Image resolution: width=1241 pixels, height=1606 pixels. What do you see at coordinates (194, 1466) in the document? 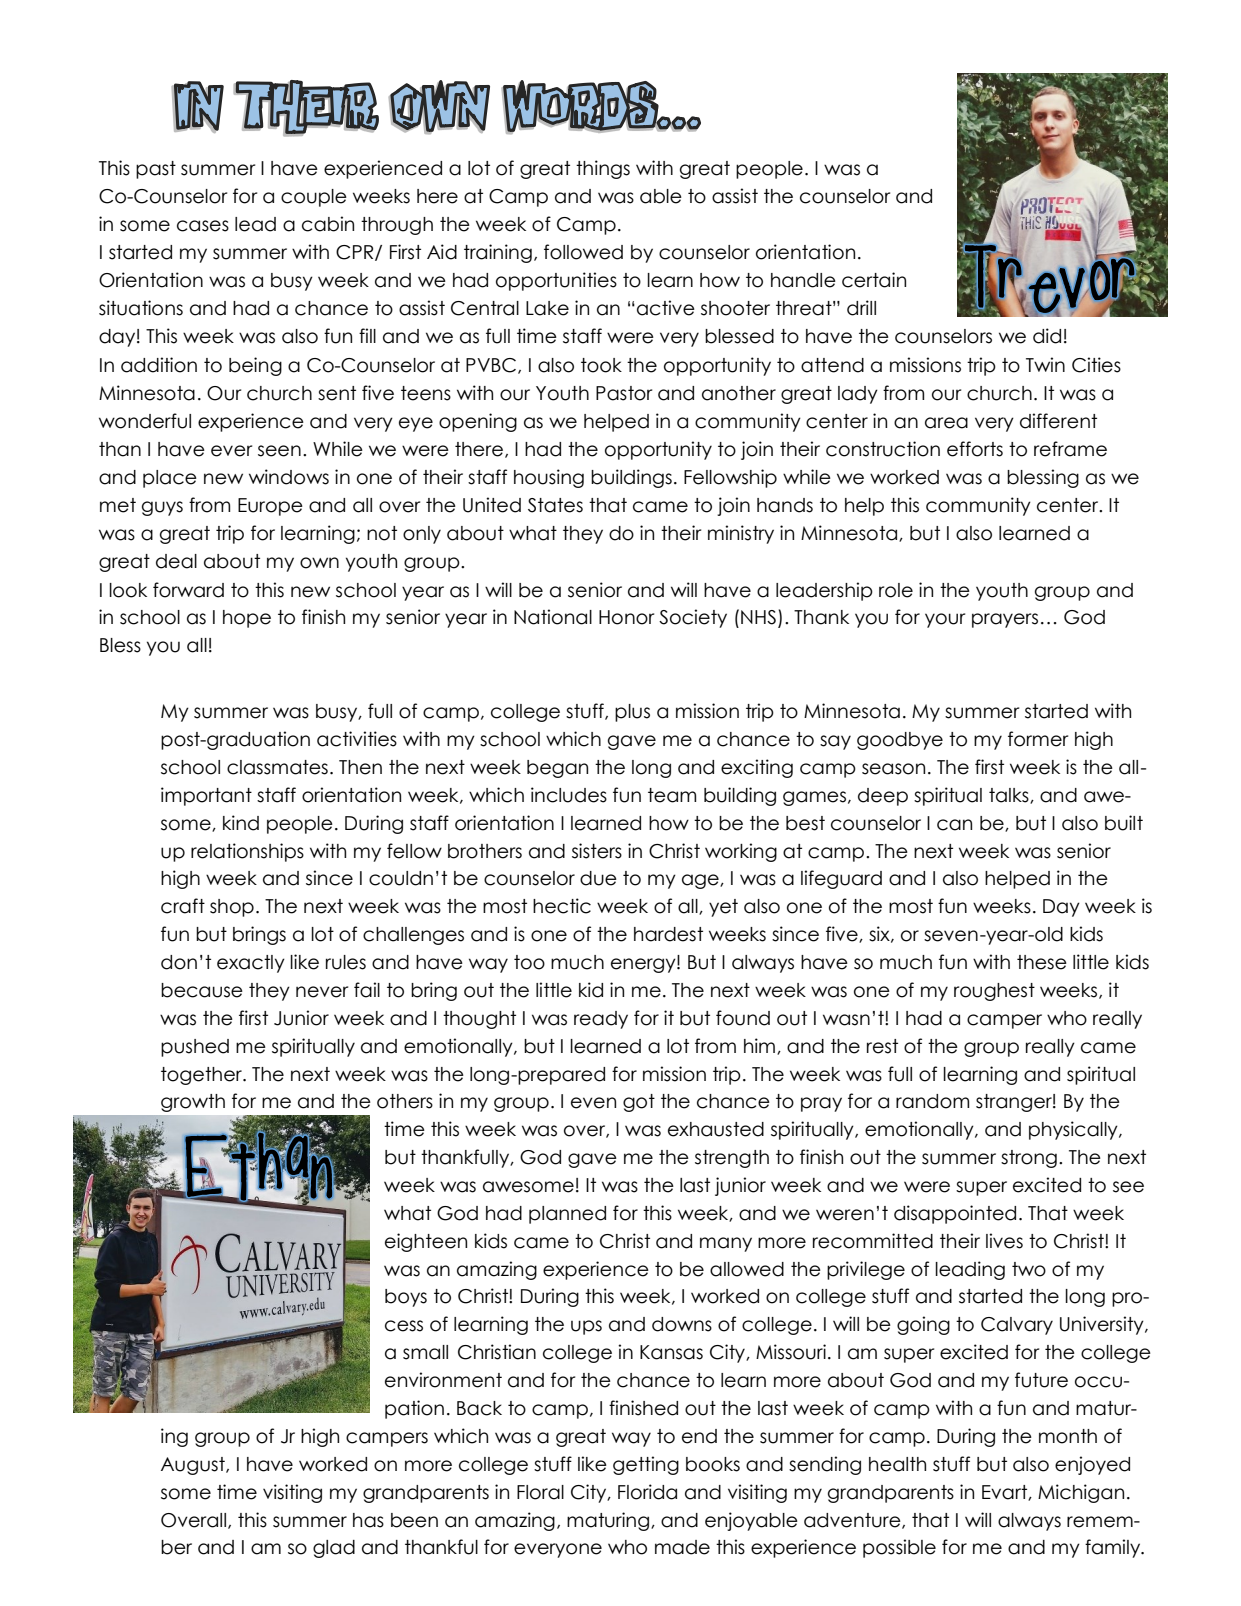
I see `August` at bounding box center [194, 1466].
